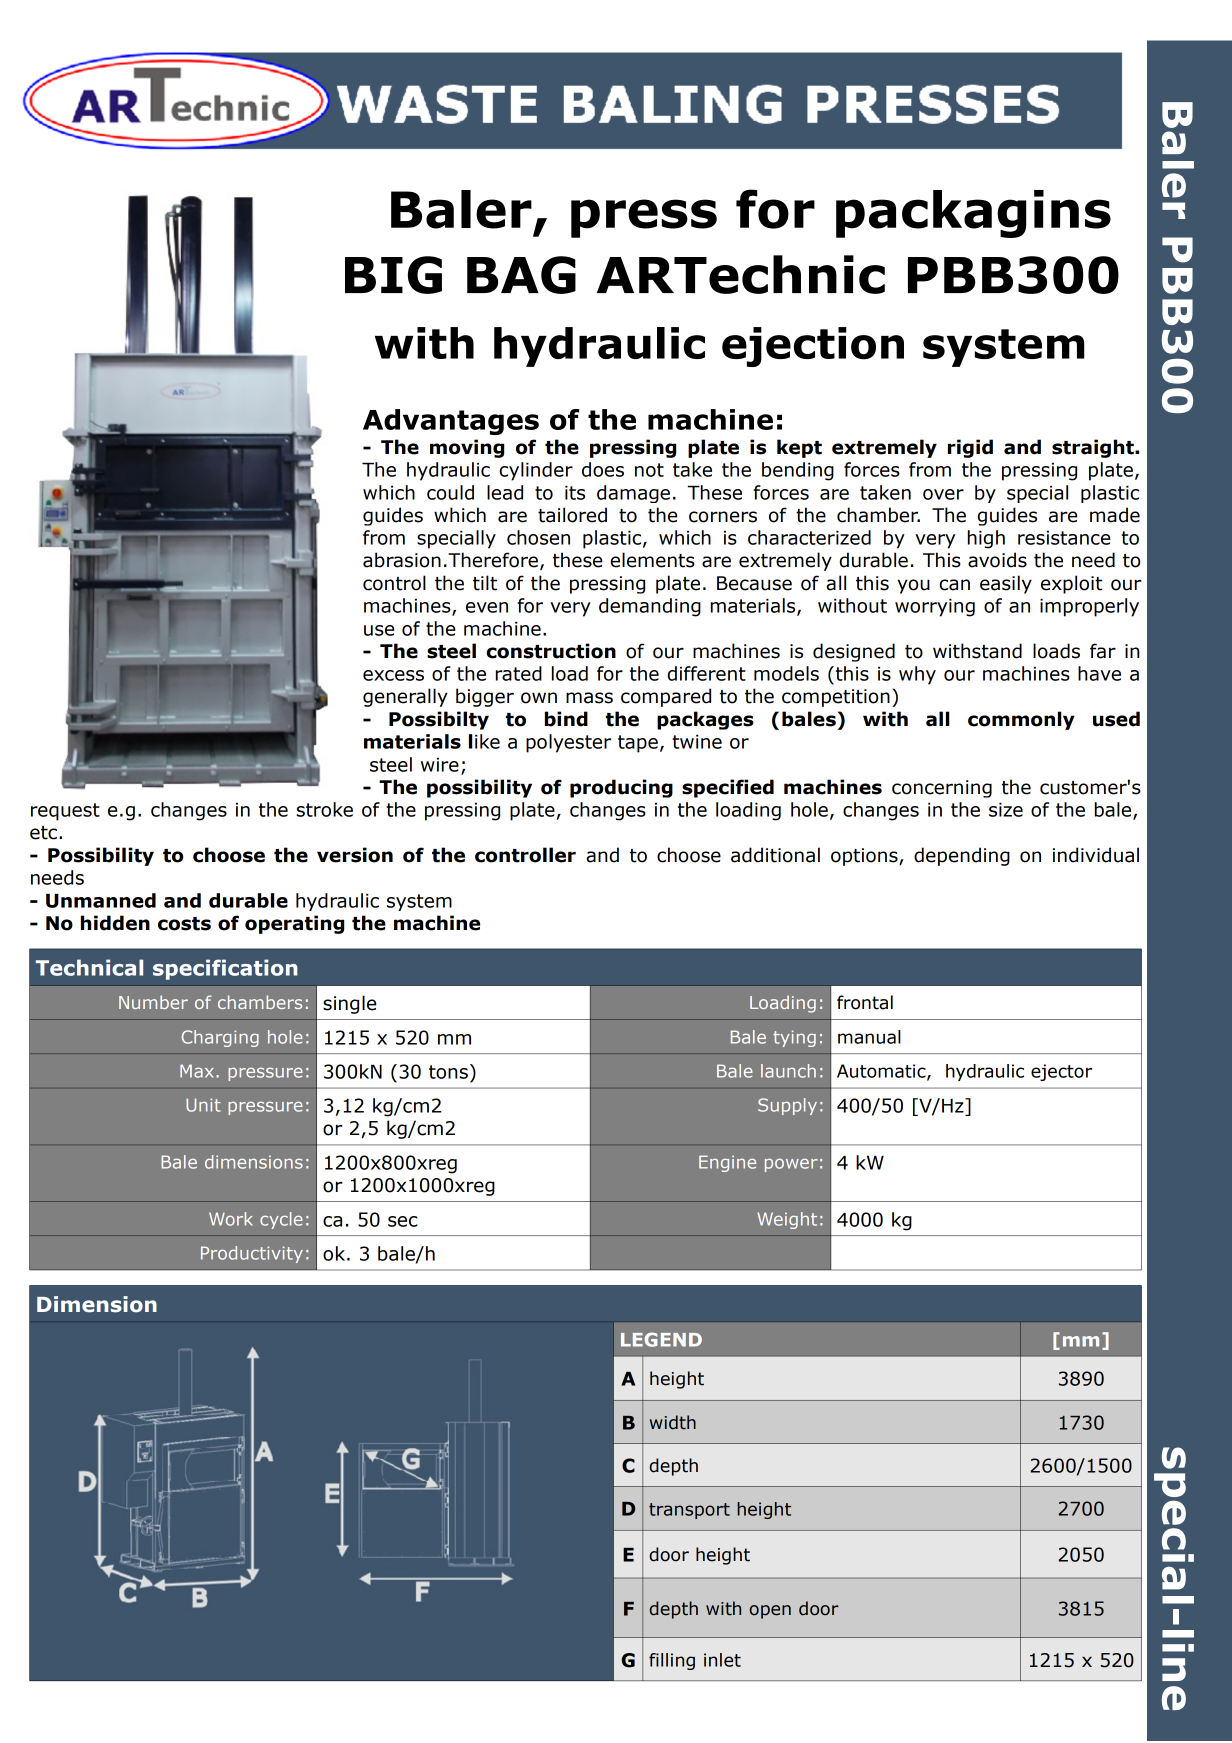 This screenshot has width=1232, height=1743. Describe the element at coordinates (672, 1661) in the screenshot. I see `filling` at that location.
